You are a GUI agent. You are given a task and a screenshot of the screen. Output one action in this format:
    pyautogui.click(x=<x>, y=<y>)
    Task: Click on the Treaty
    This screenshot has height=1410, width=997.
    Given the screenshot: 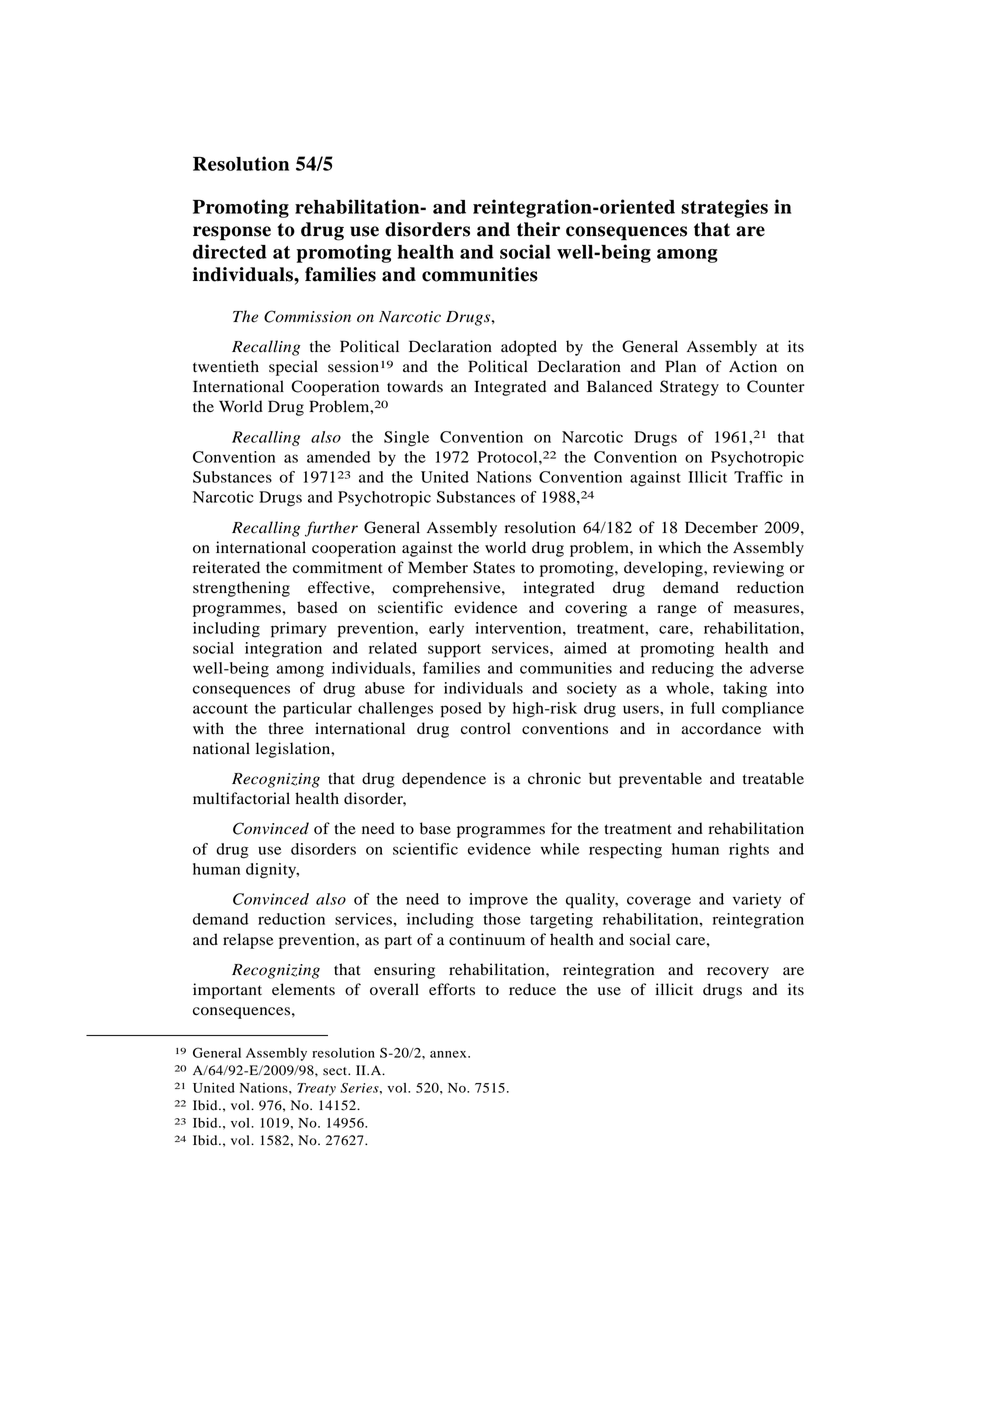 What is the action you would take?
    pyautogui.click(x=316, y=1089)
